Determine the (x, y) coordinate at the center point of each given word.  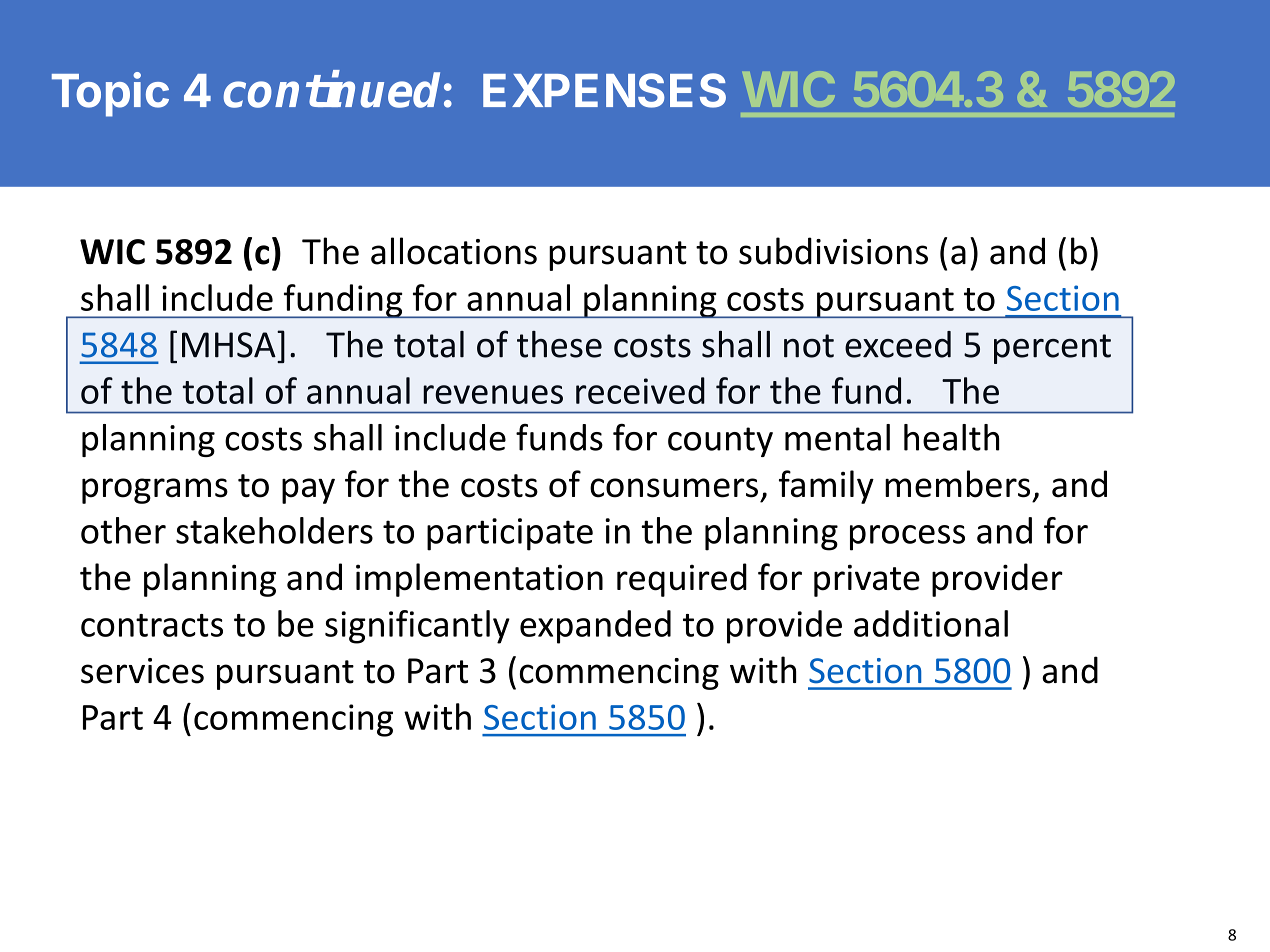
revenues (493, 394)
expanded (595, 627)
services (142, 671)
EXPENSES (604, 90)
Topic (110, 94)
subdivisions (833, 251)
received (640, 390)
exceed (898, 344)
